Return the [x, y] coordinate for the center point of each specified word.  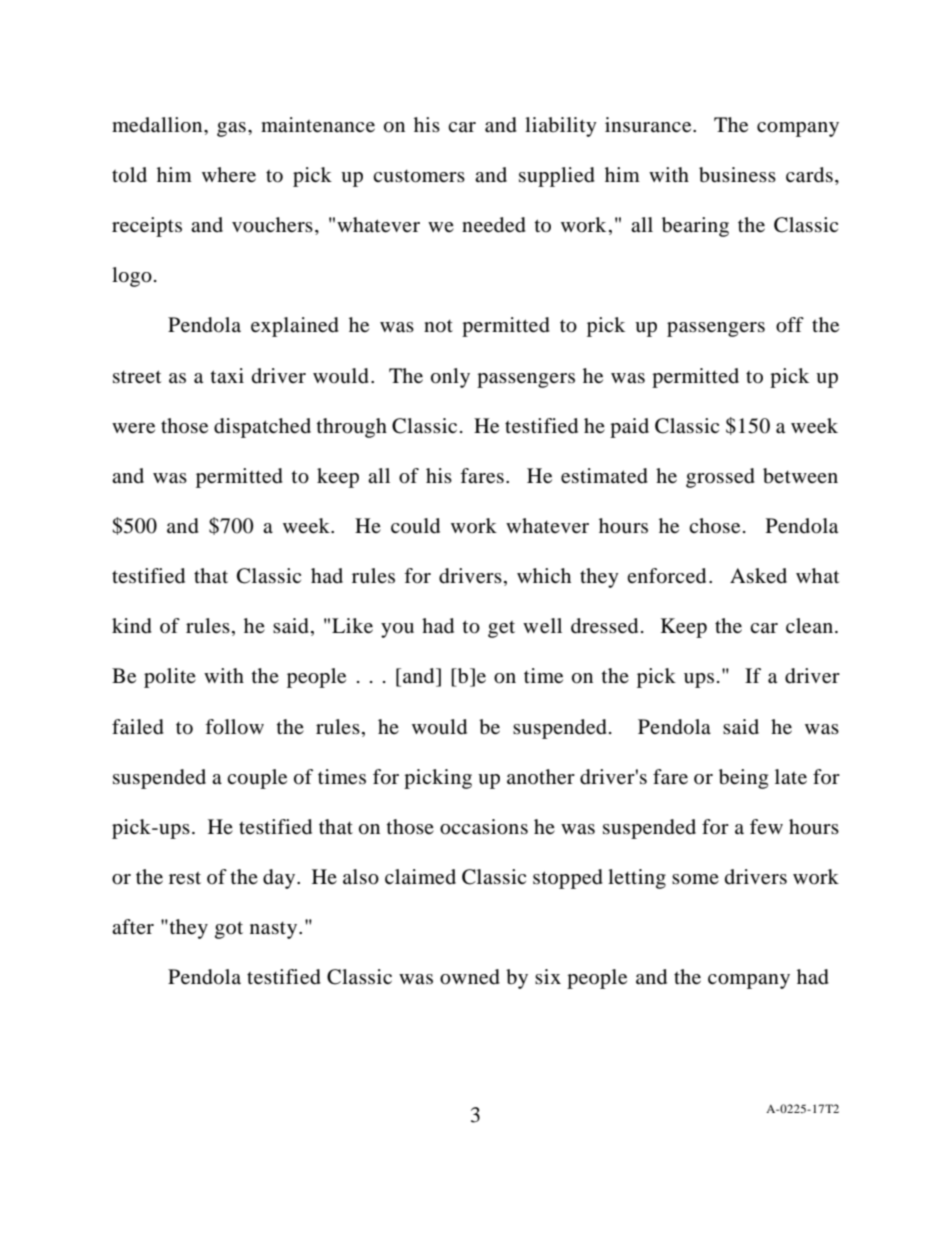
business [737, 175]
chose [714, 526]
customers [419, 176]
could [415, 526]
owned [470, 977]
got [229, 930]
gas [231, 129]
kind [132, 626]
